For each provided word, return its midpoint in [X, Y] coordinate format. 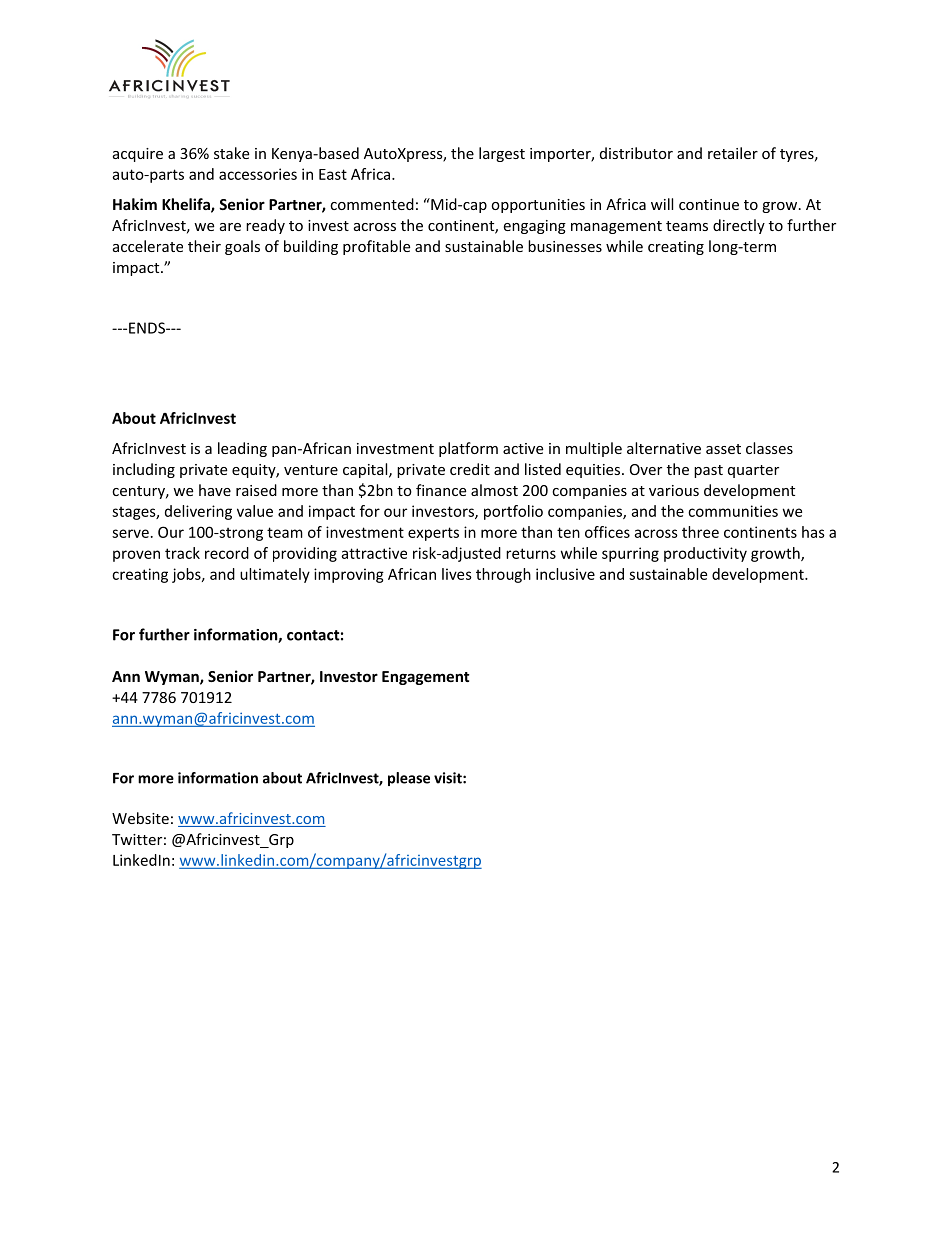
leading [242, 449]
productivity [705, 554]
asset [723, 449]
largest [502, 154]
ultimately [275, 575]
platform [468, 449]
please [409, 779]
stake [231, 153]
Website [140, 818]
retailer [733, 153]
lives [457, 574]
